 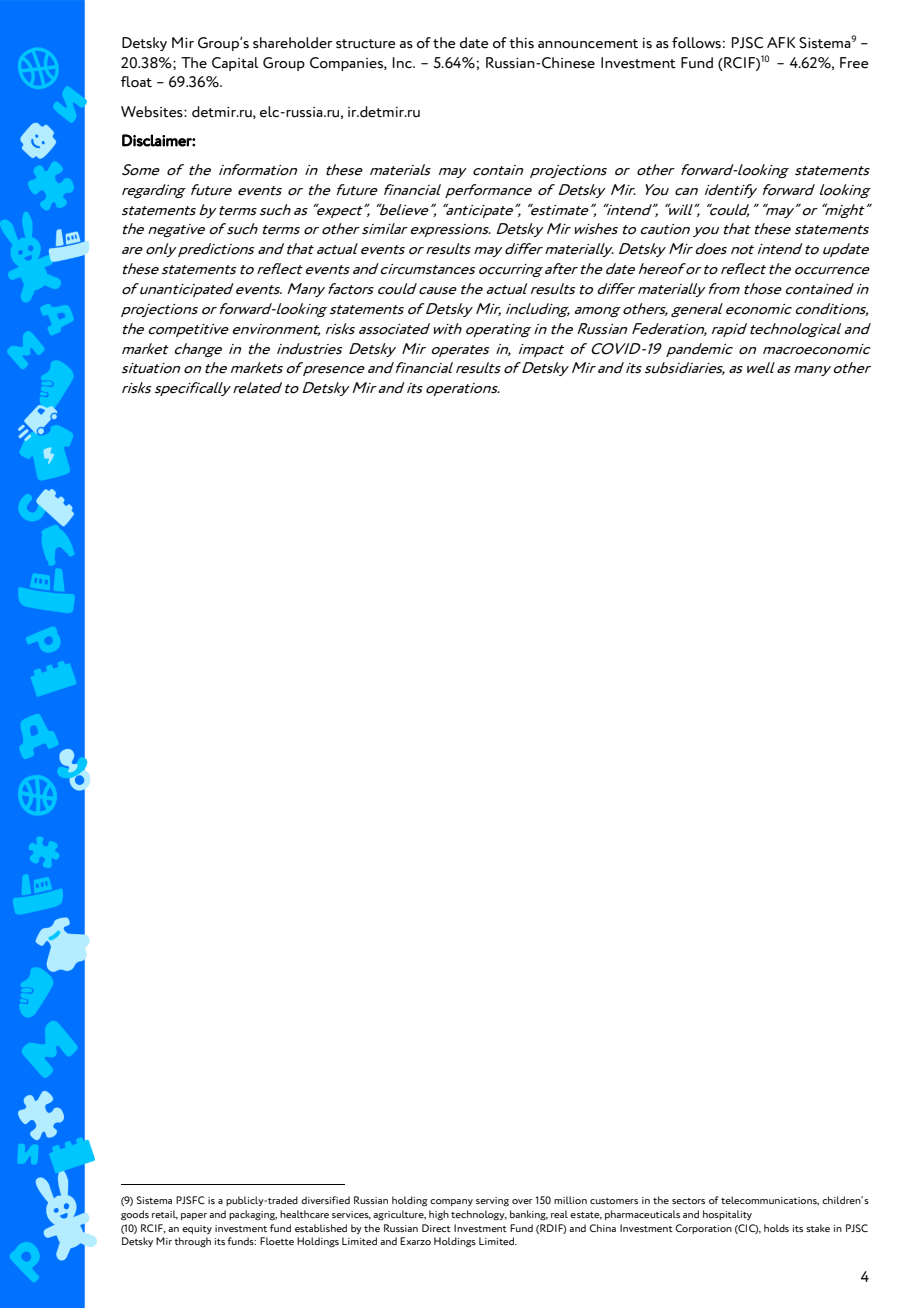 What do you see at coordinates (153, 112) in the screenshot?
I see `Websites` at bounding box center [153, 112].
